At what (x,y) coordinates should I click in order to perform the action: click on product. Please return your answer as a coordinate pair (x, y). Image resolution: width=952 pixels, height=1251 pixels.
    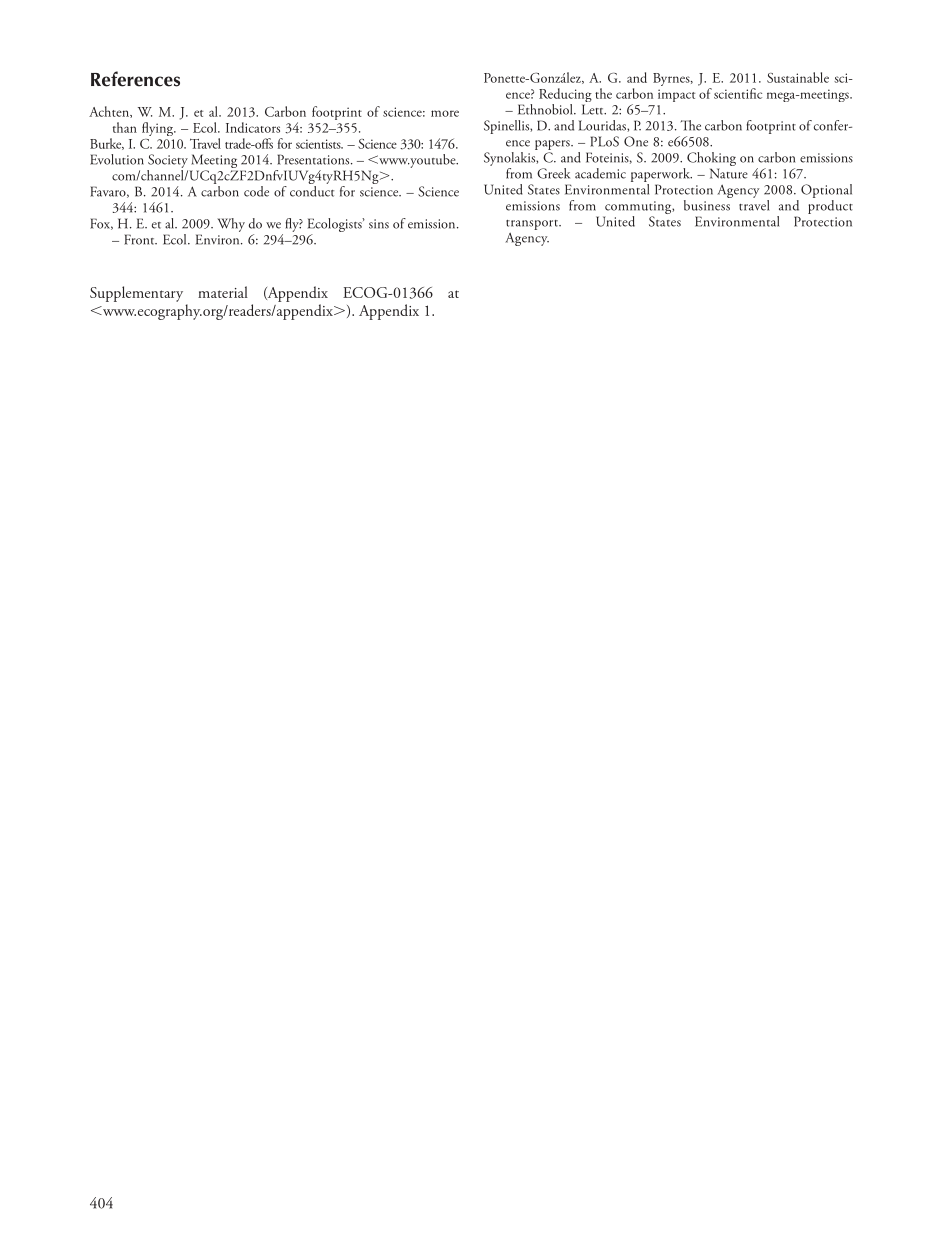
    Looking at the image, I should click on (830, 207).
